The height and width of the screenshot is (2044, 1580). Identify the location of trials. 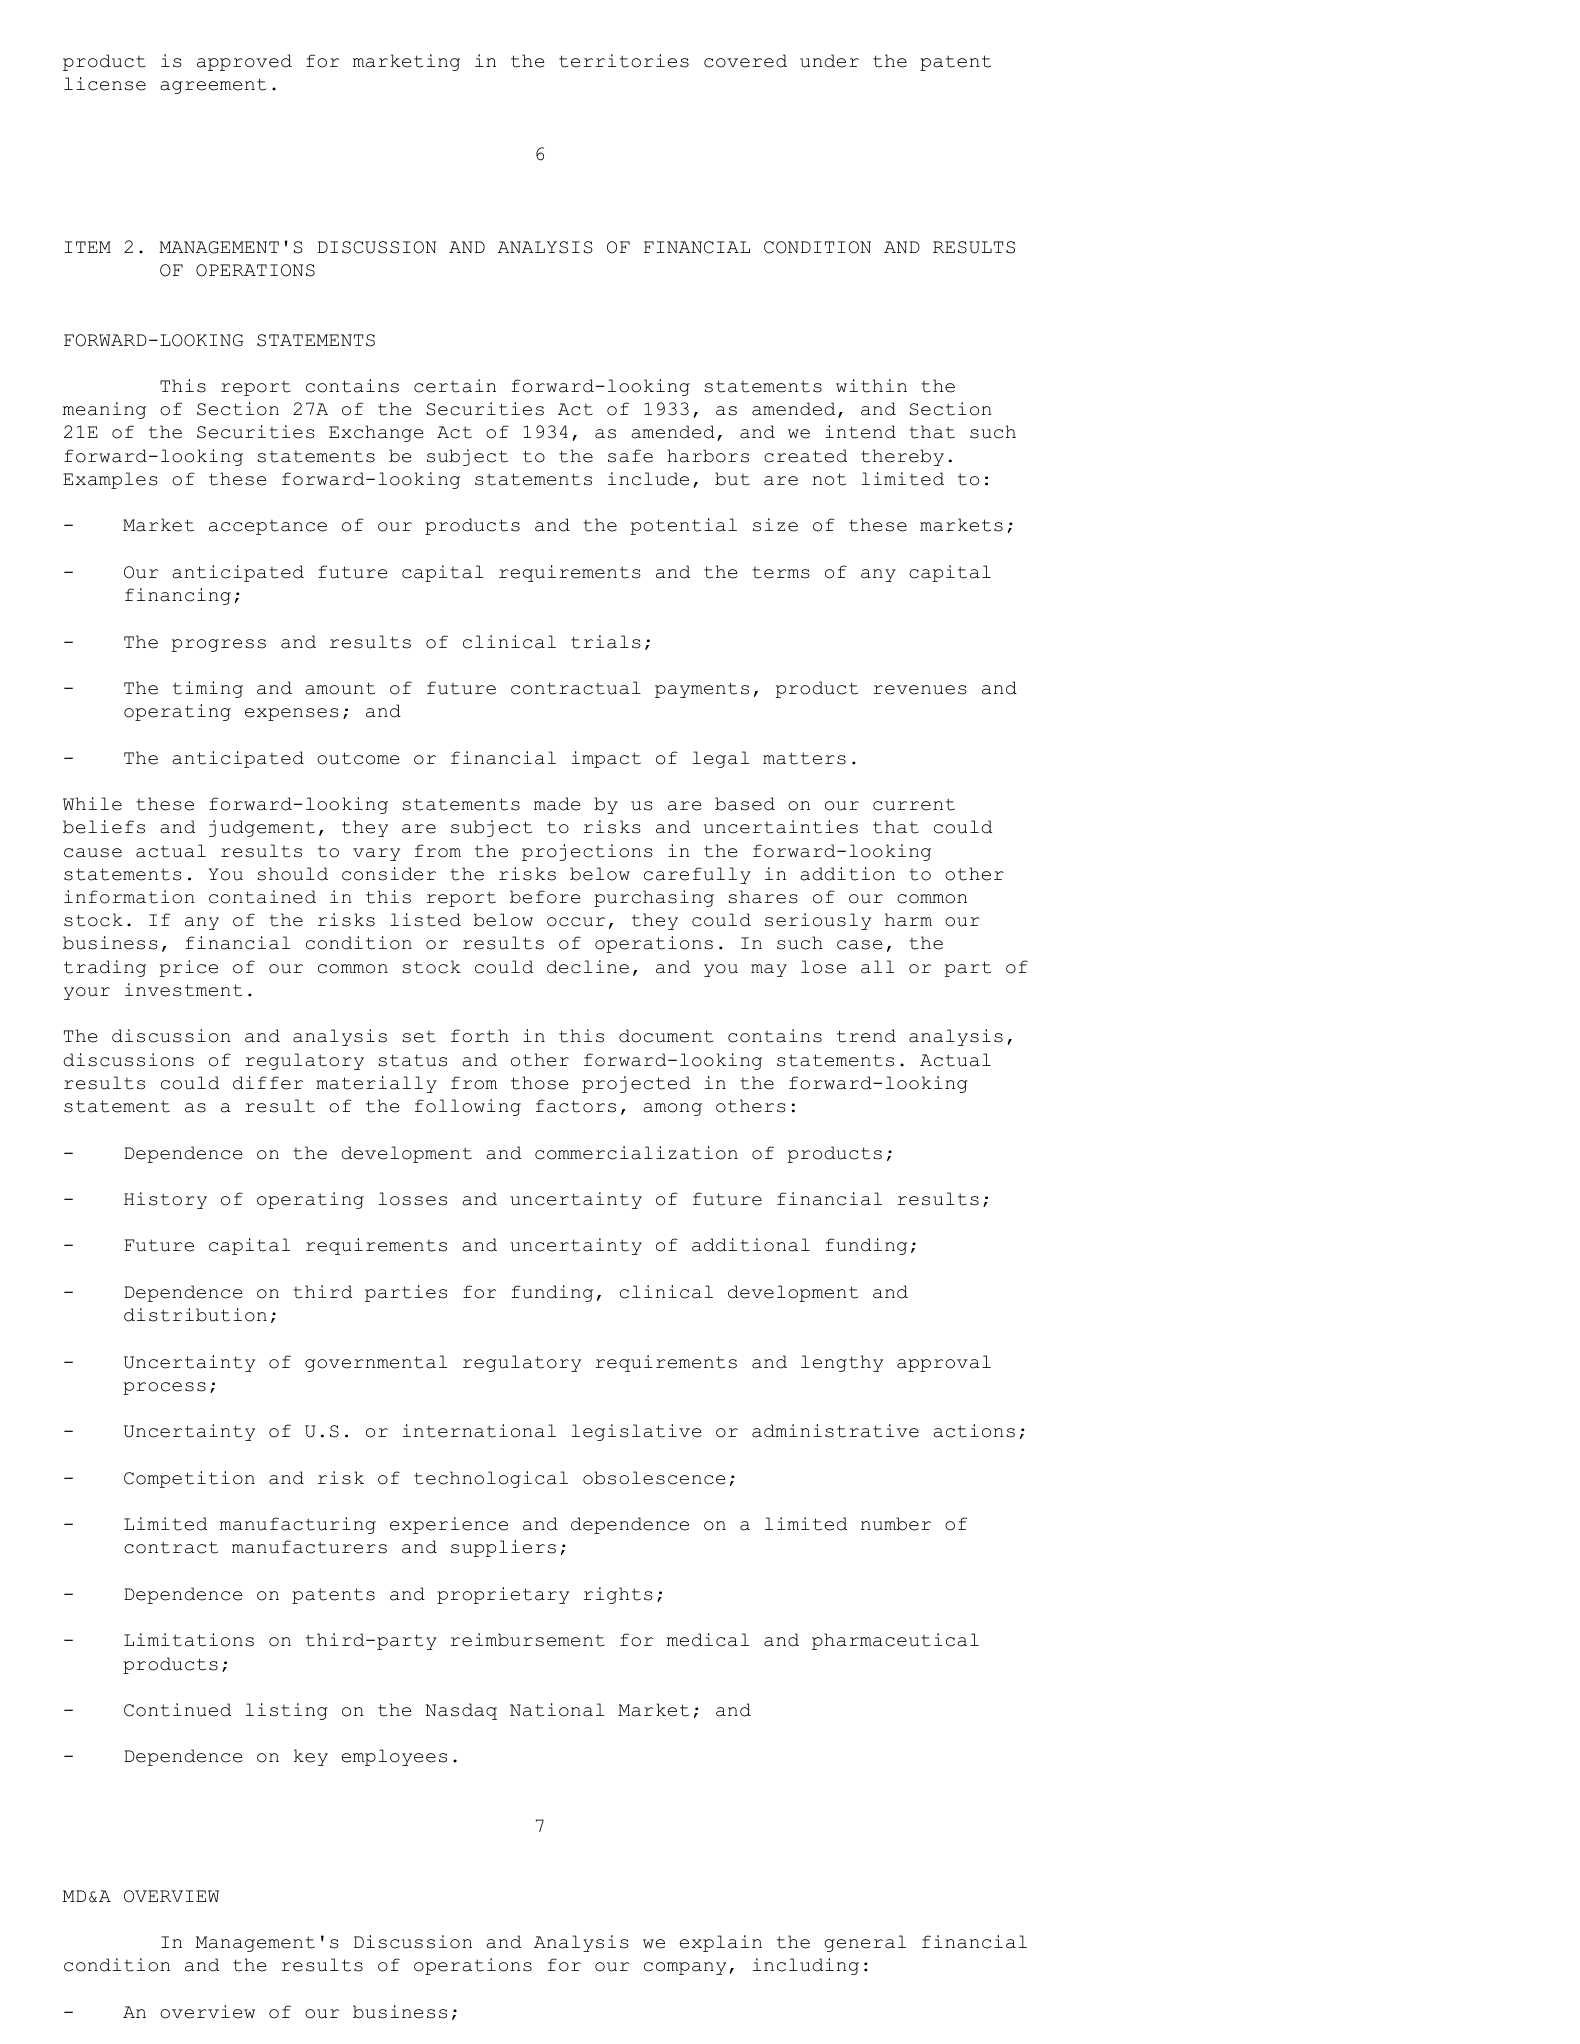
(606, 642).
